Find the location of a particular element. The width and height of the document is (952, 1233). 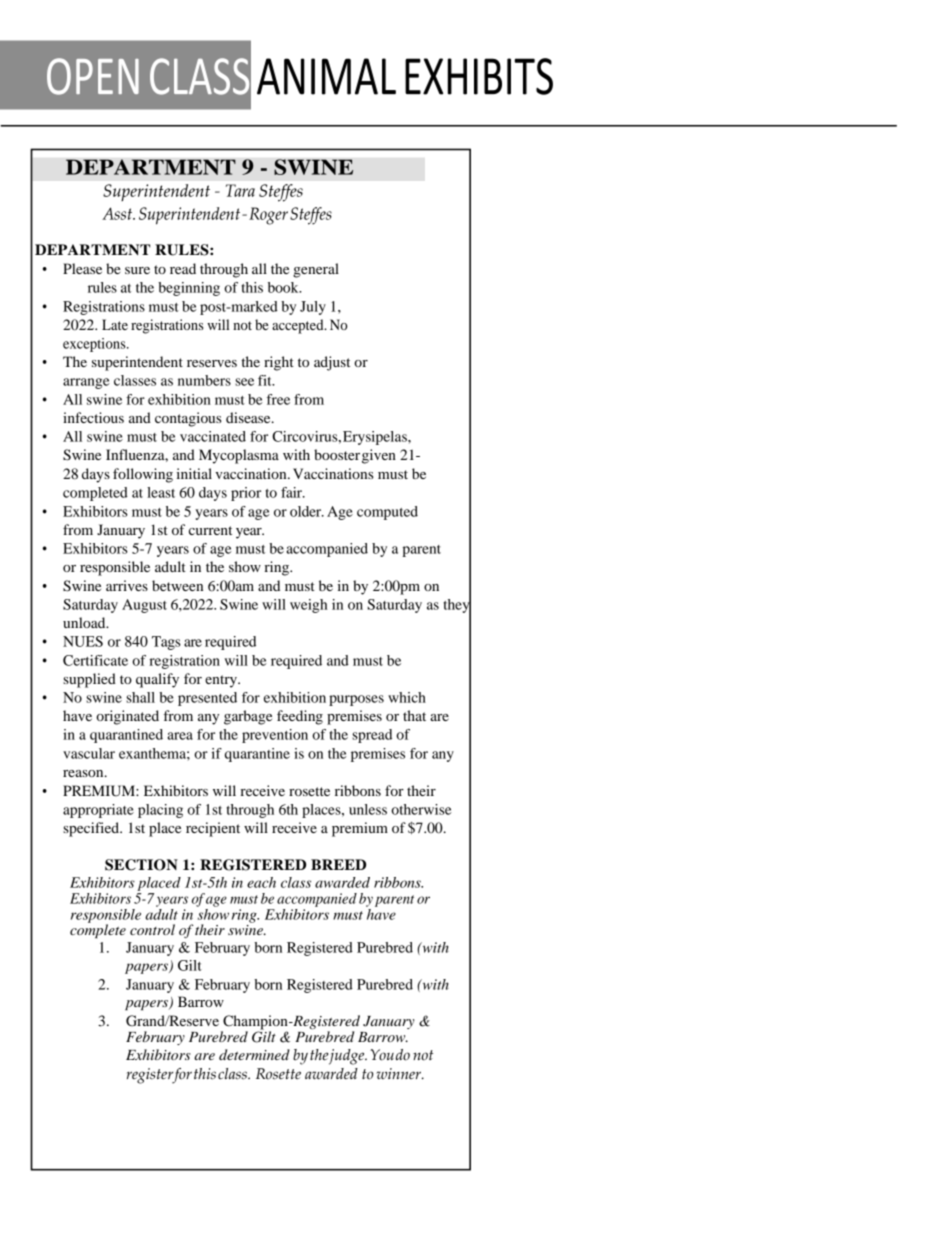

general is located at coordinates (316, 270).
